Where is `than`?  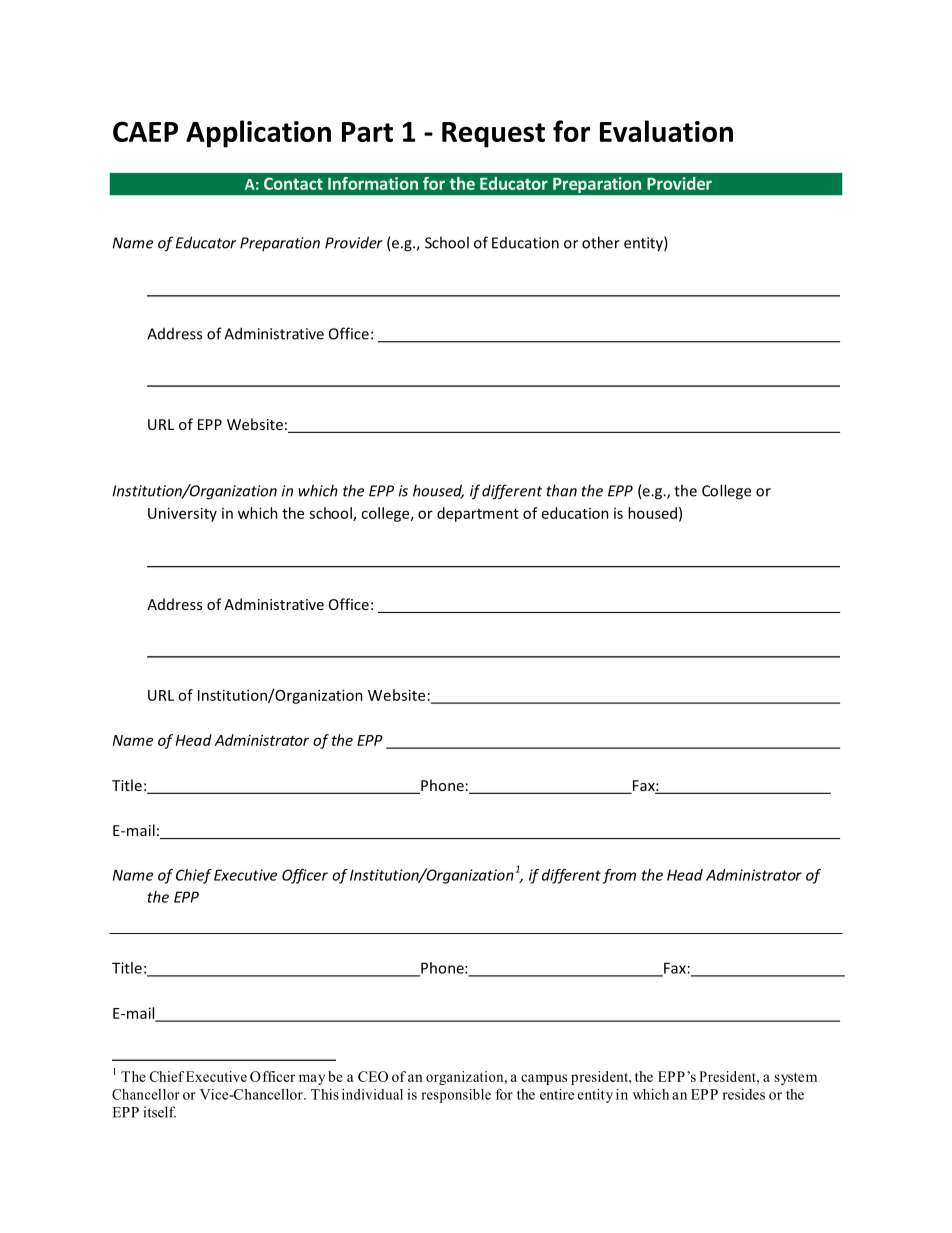
than is located at coordinates (562, 490).
